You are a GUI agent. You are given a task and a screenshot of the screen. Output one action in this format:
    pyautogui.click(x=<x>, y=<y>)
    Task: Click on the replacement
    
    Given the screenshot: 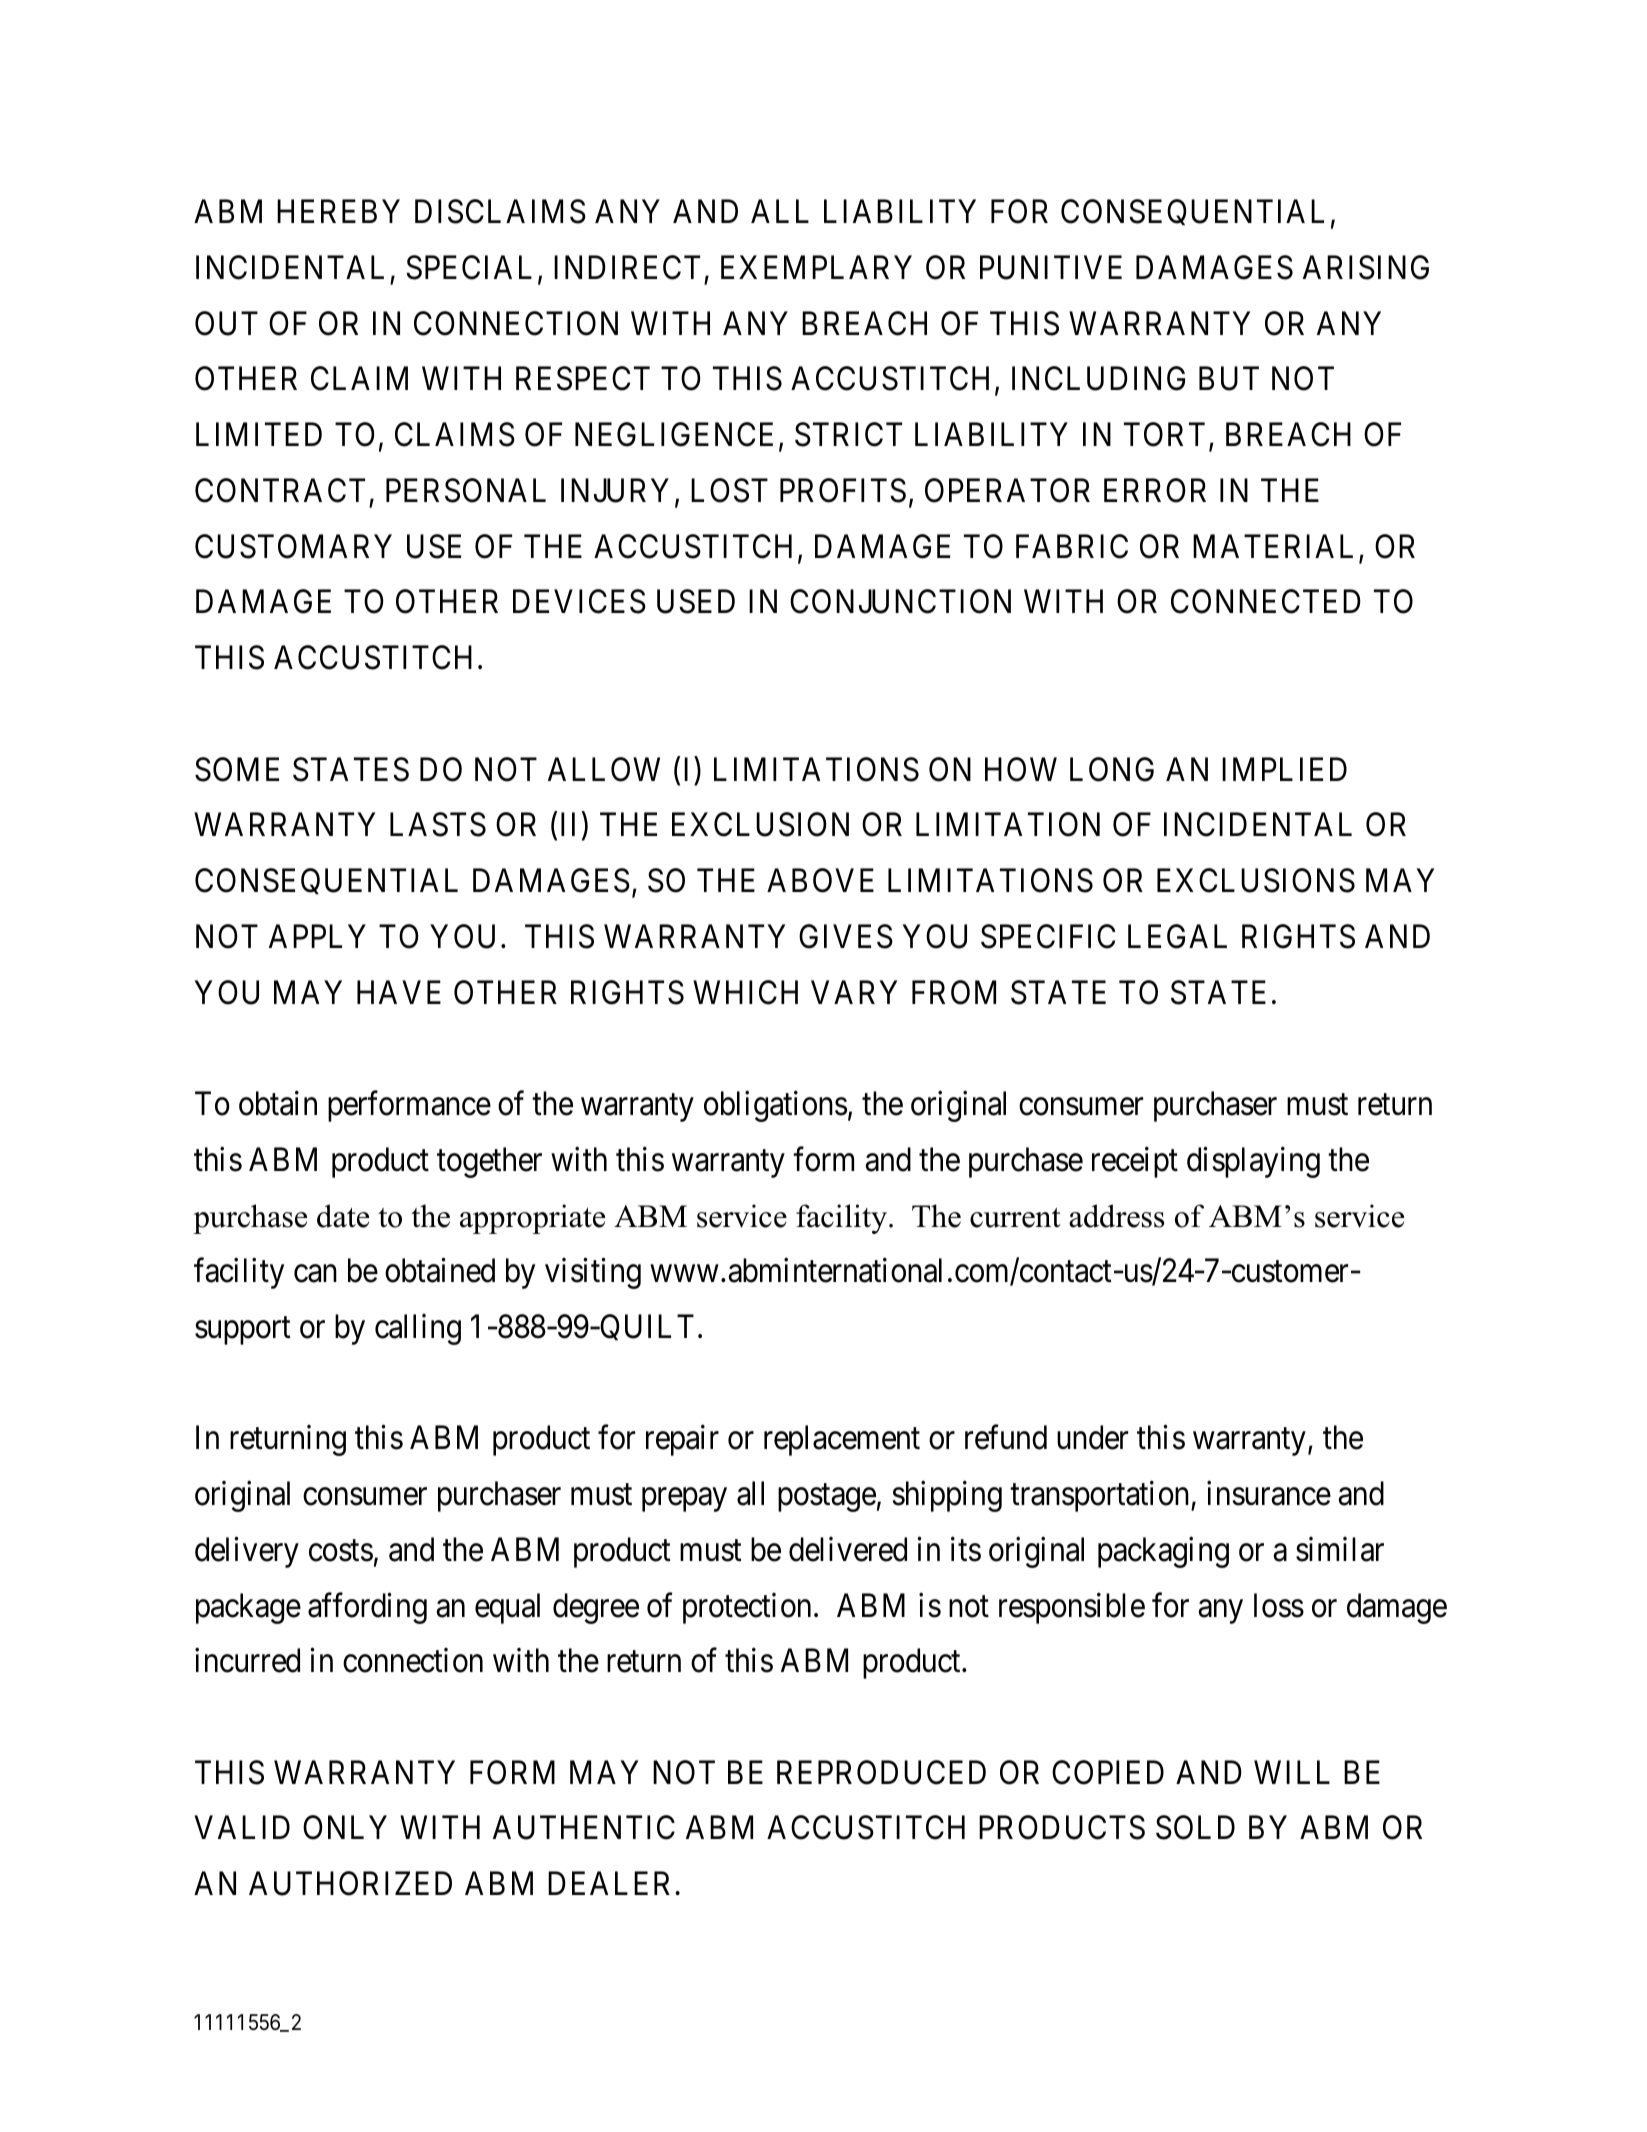 What is the action you would take?
    pyautogui.click(x=842, y=1440)
